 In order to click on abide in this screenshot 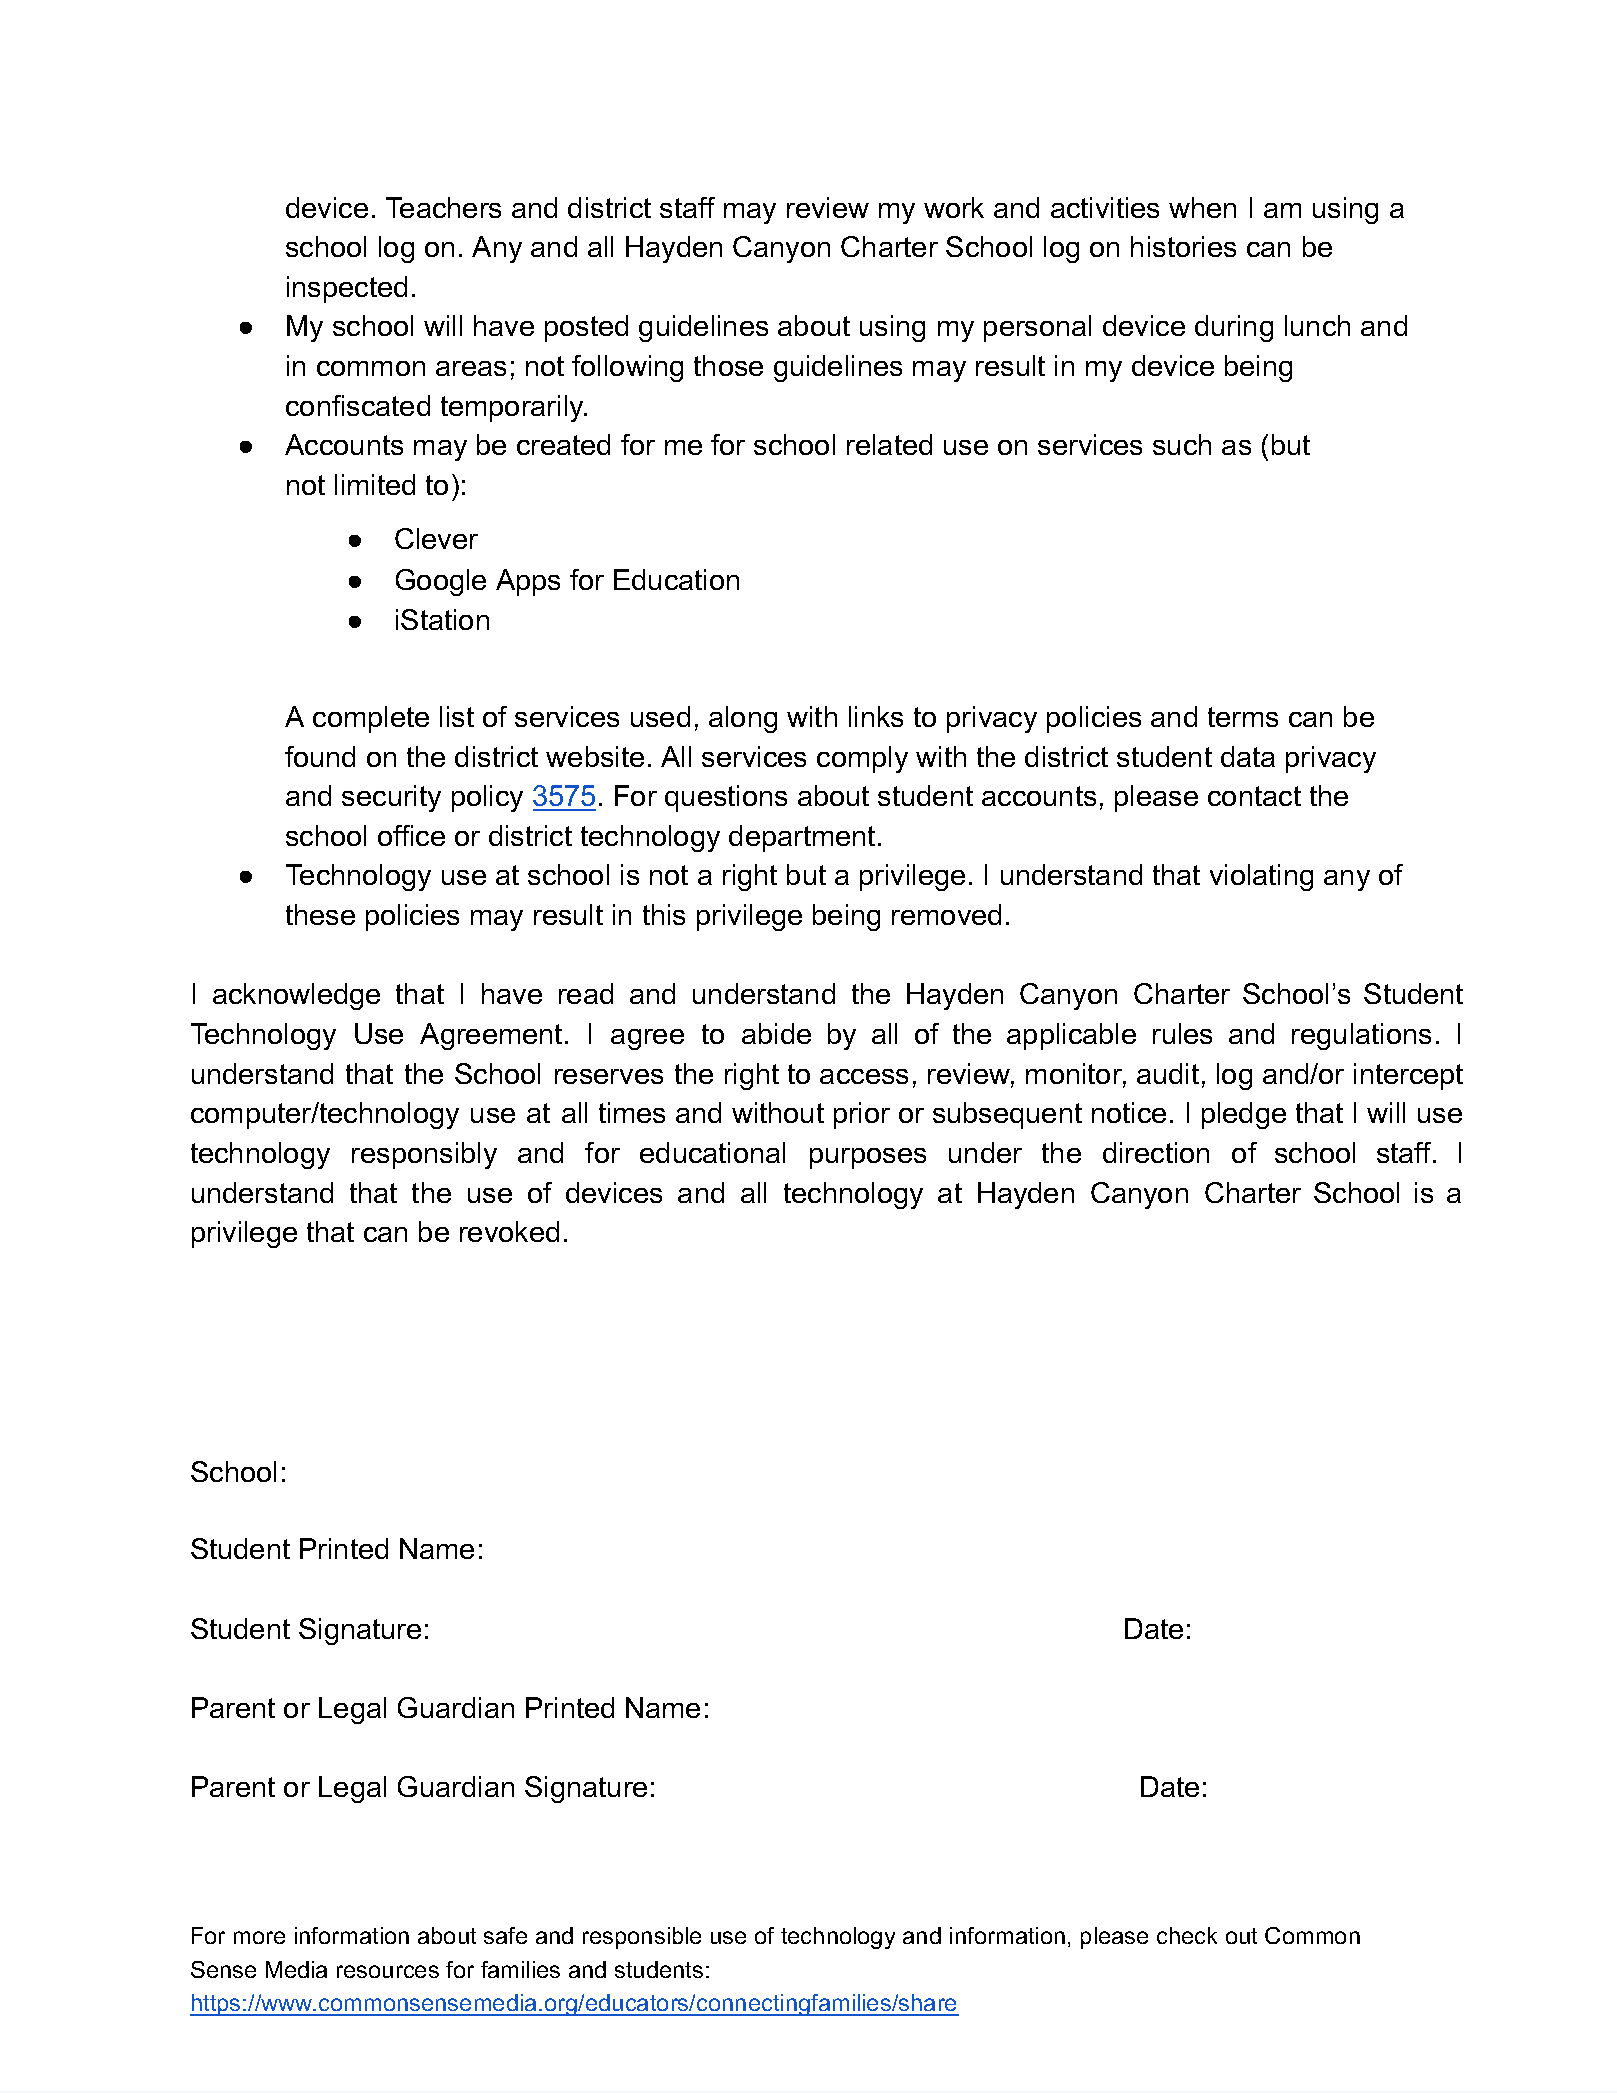, I will do `click(776, 1033)`.
